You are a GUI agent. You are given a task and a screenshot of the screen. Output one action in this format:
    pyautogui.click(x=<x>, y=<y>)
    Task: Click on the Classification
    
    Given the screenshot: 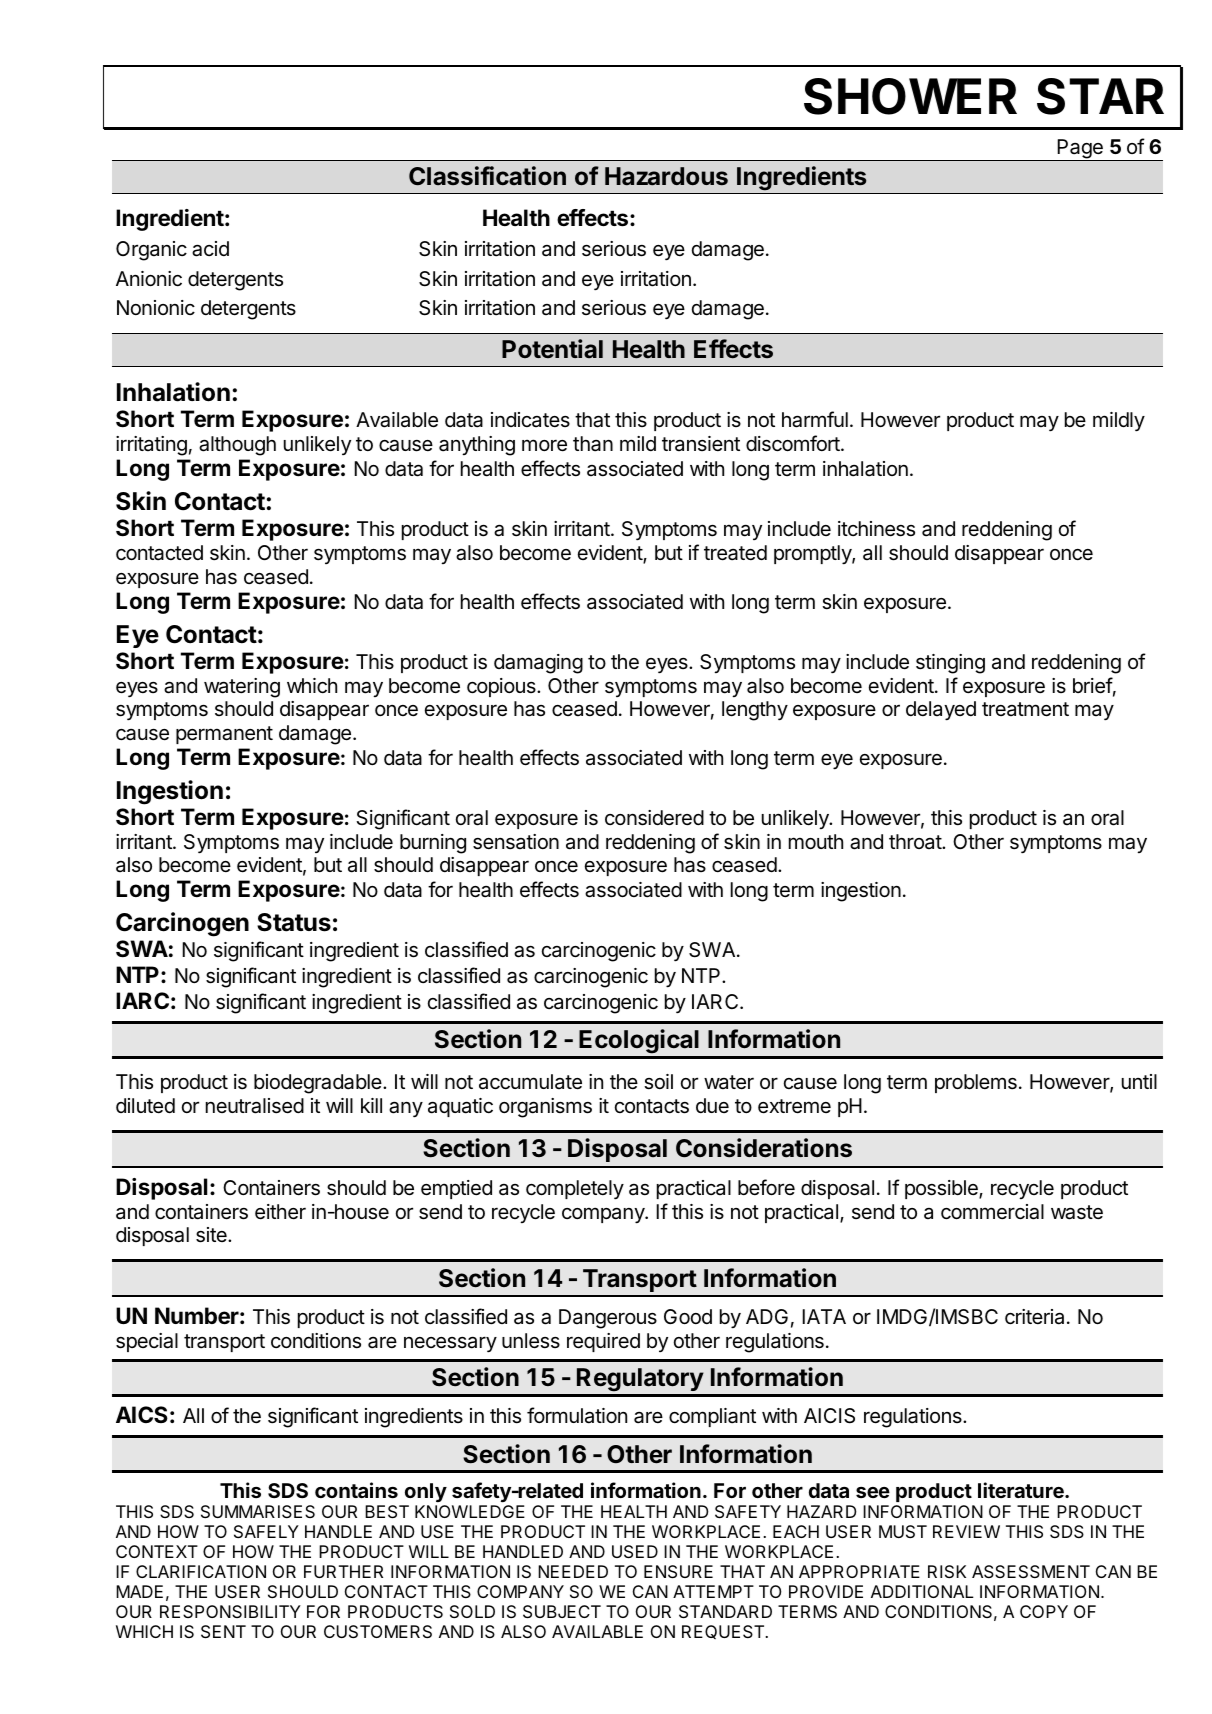 What is the action you would take?
    pyautogui.click(x=487, y=176)
